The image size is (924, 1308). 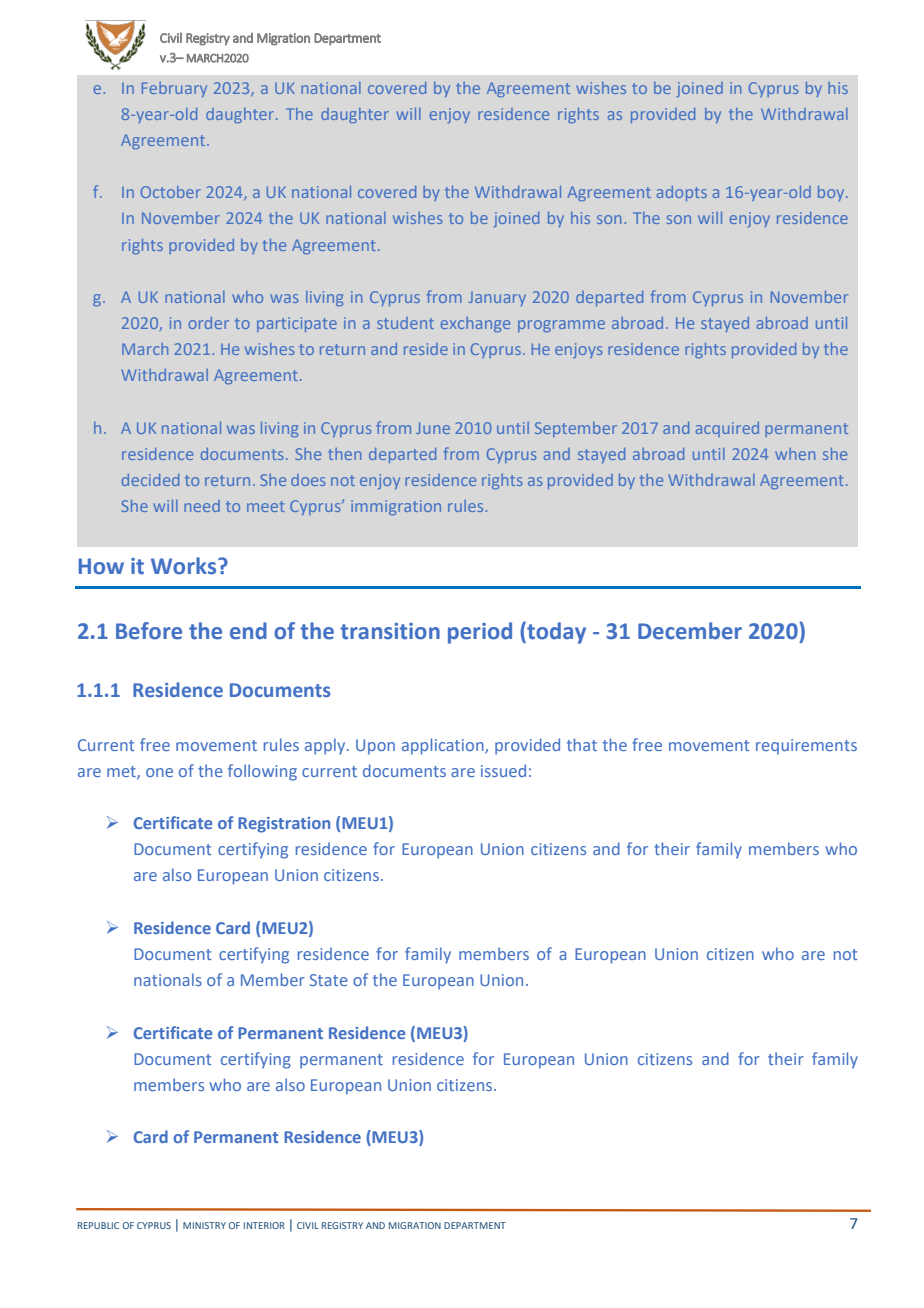 I want to click on January, so click(x=497, y=299).
